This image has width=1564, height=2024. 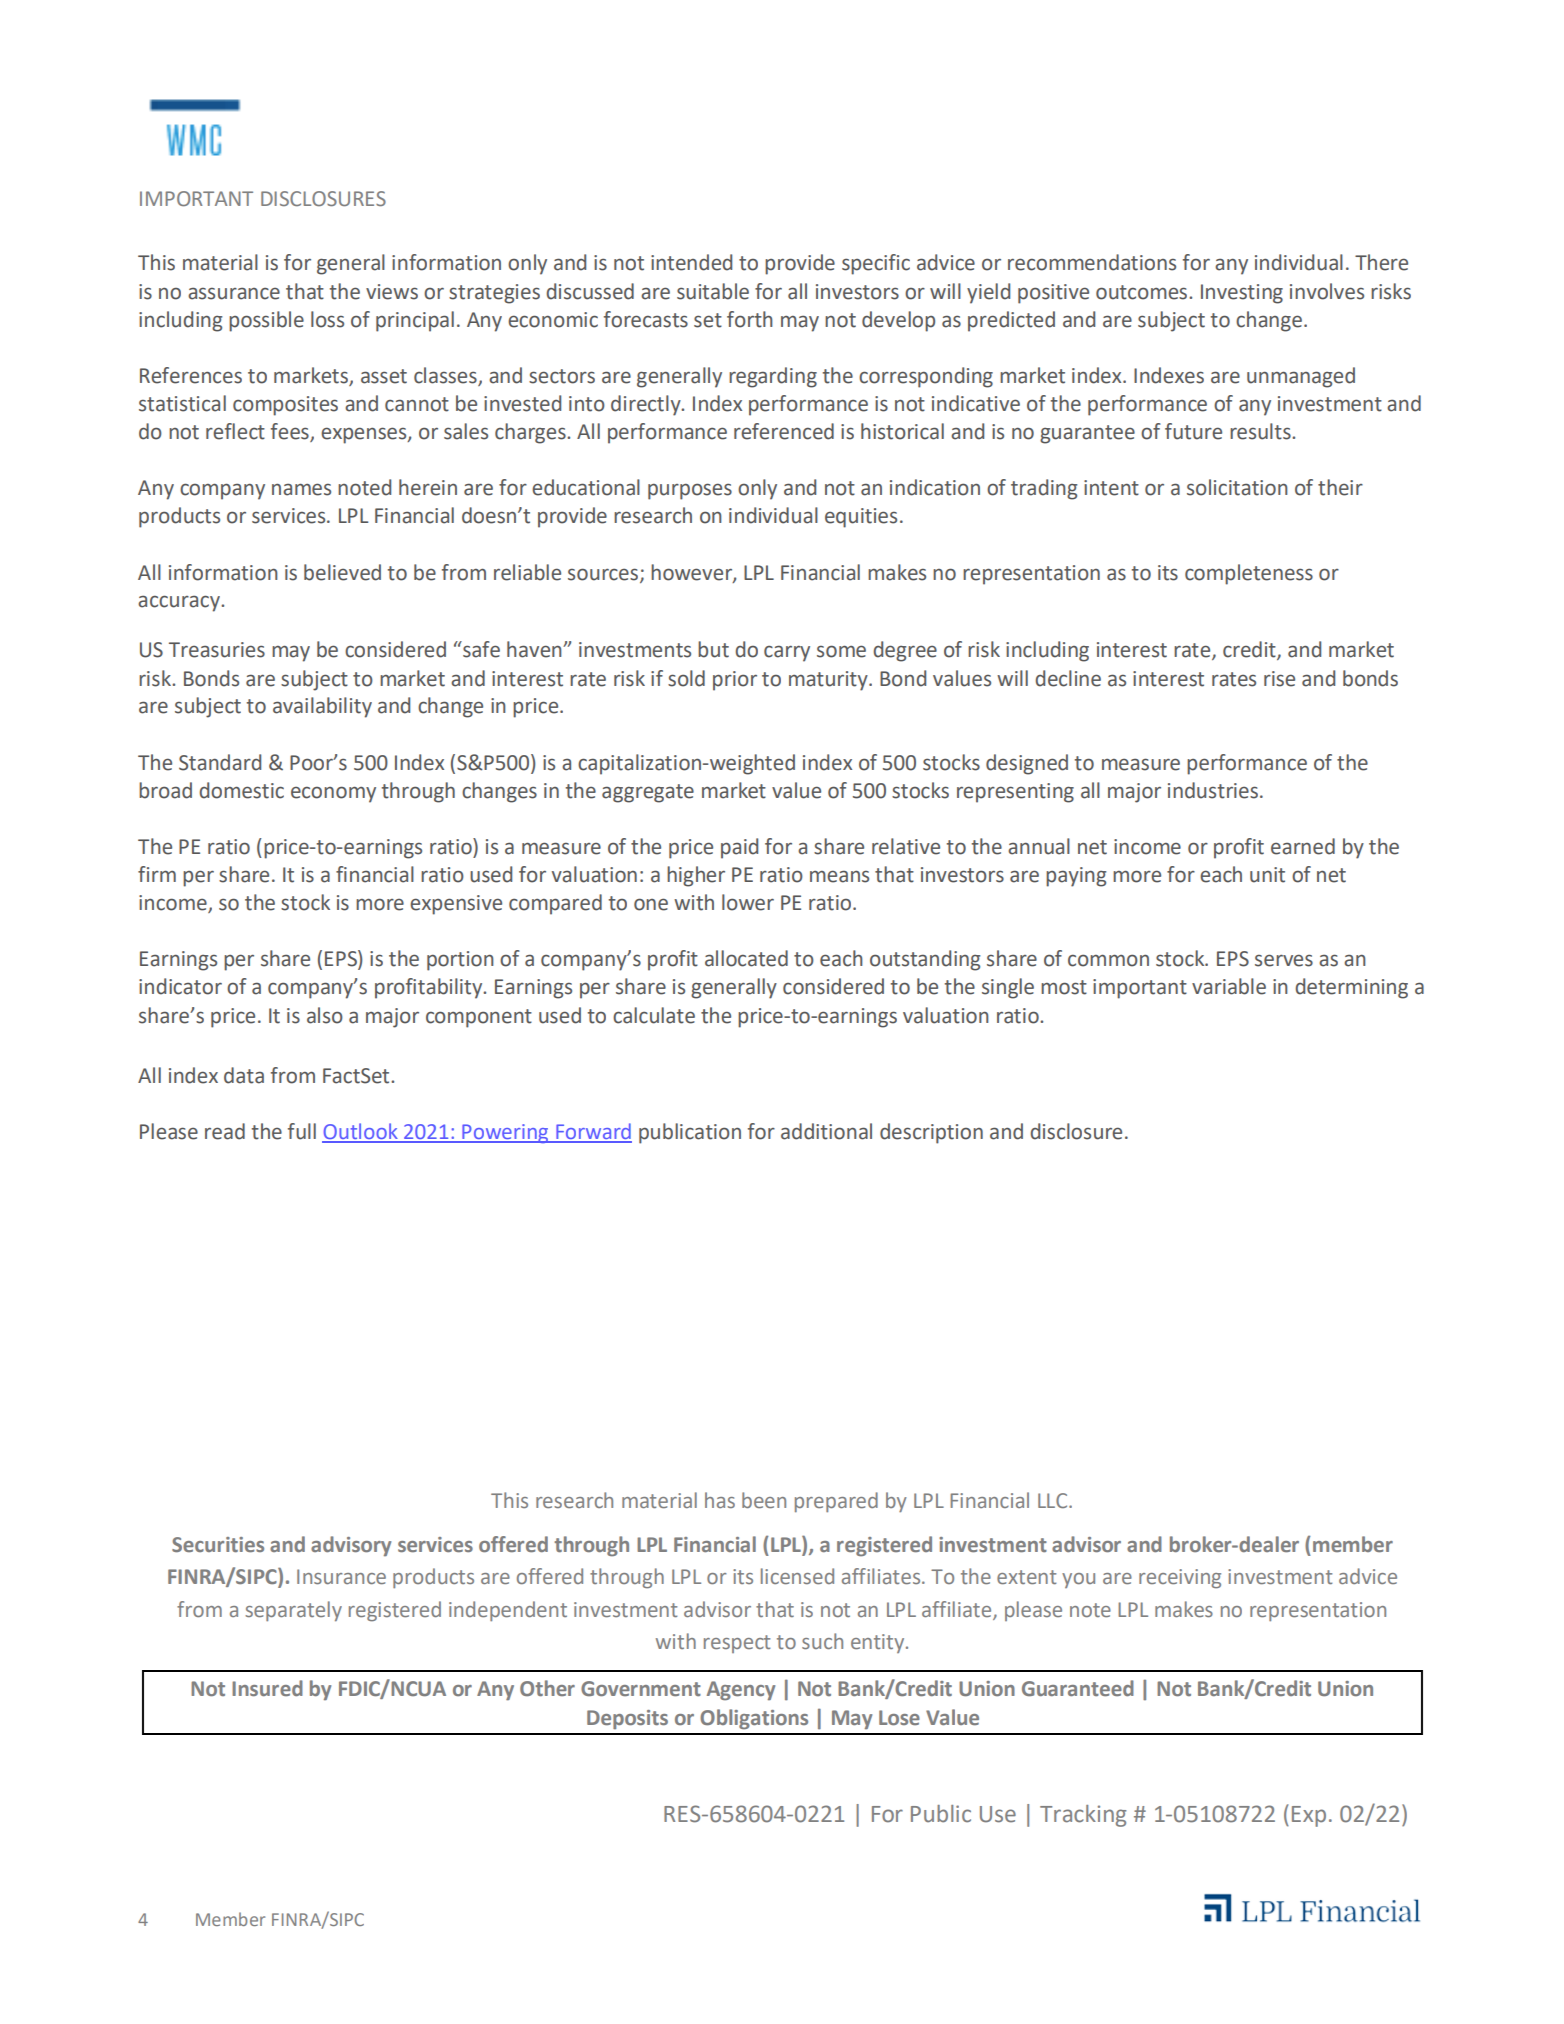 I want to click on calculate, so click(x=654, y=1015).
